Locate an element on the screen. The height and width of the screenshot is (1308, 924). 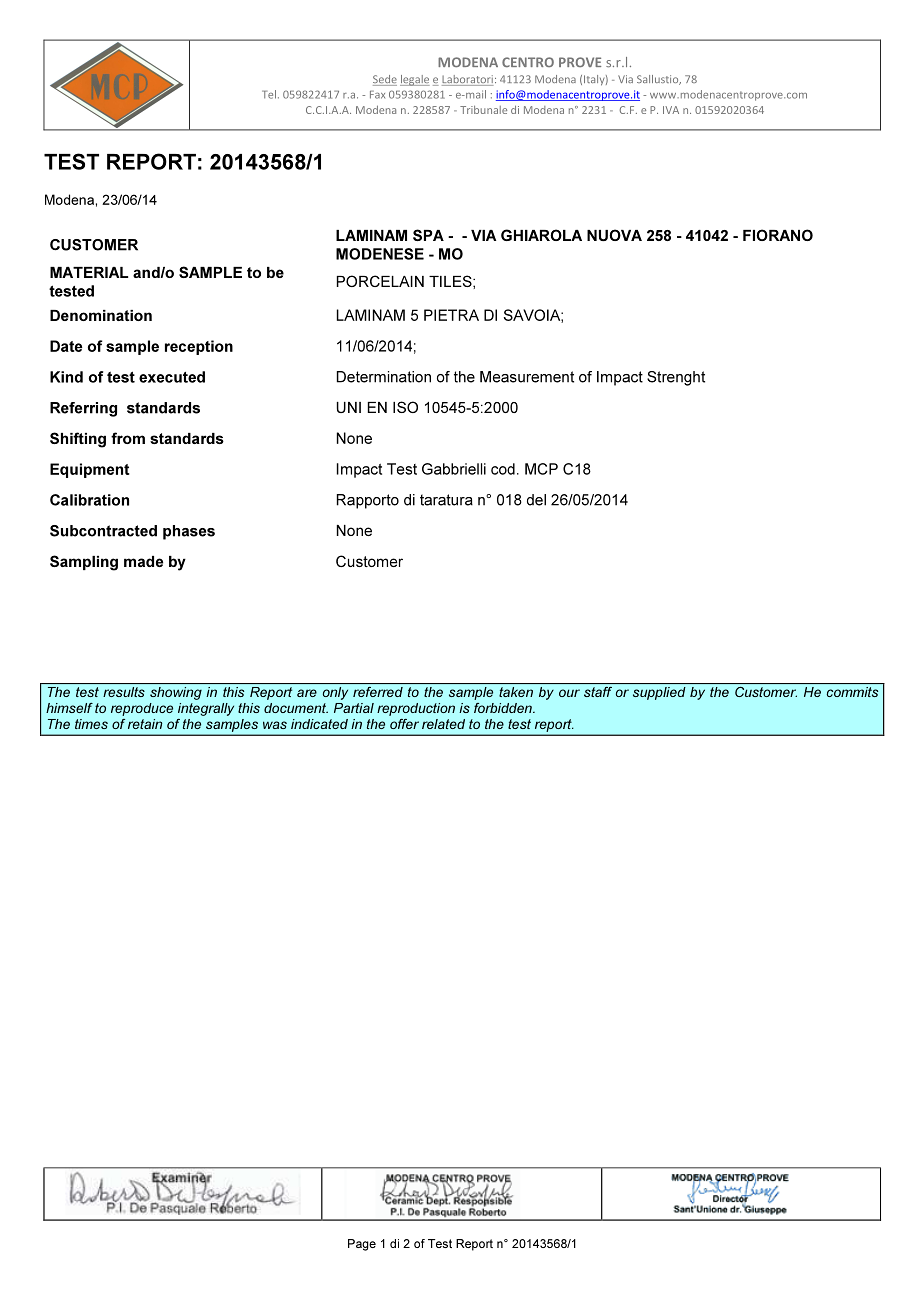
commits is located at coordinates (852, 692).
